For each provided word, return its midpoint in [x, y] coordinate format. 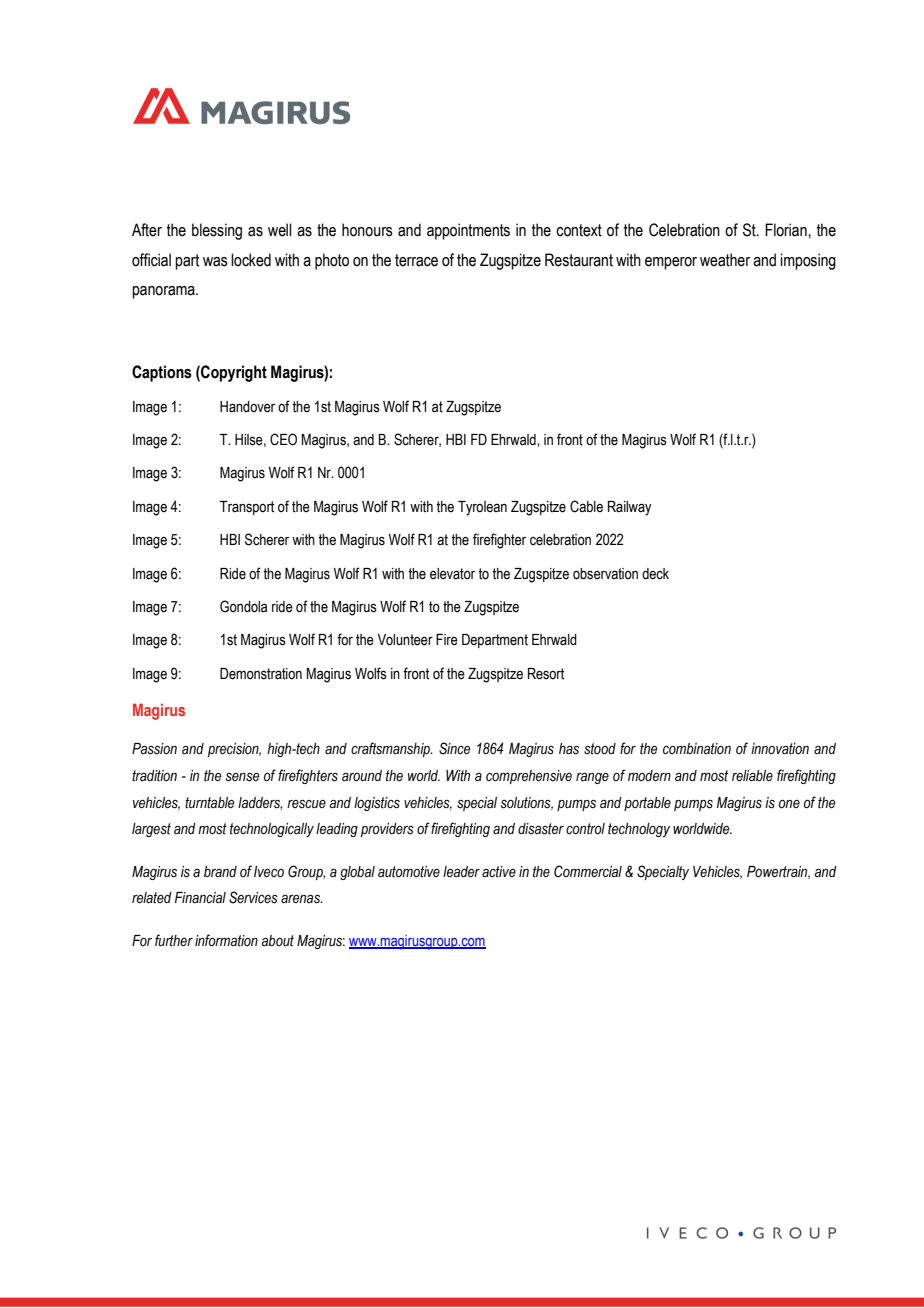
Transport [247, 508]
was [215, 262]
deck [655, 574]
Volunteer [405, 640]
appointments [468, 231]
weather [725, 260]
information [226, 940]
